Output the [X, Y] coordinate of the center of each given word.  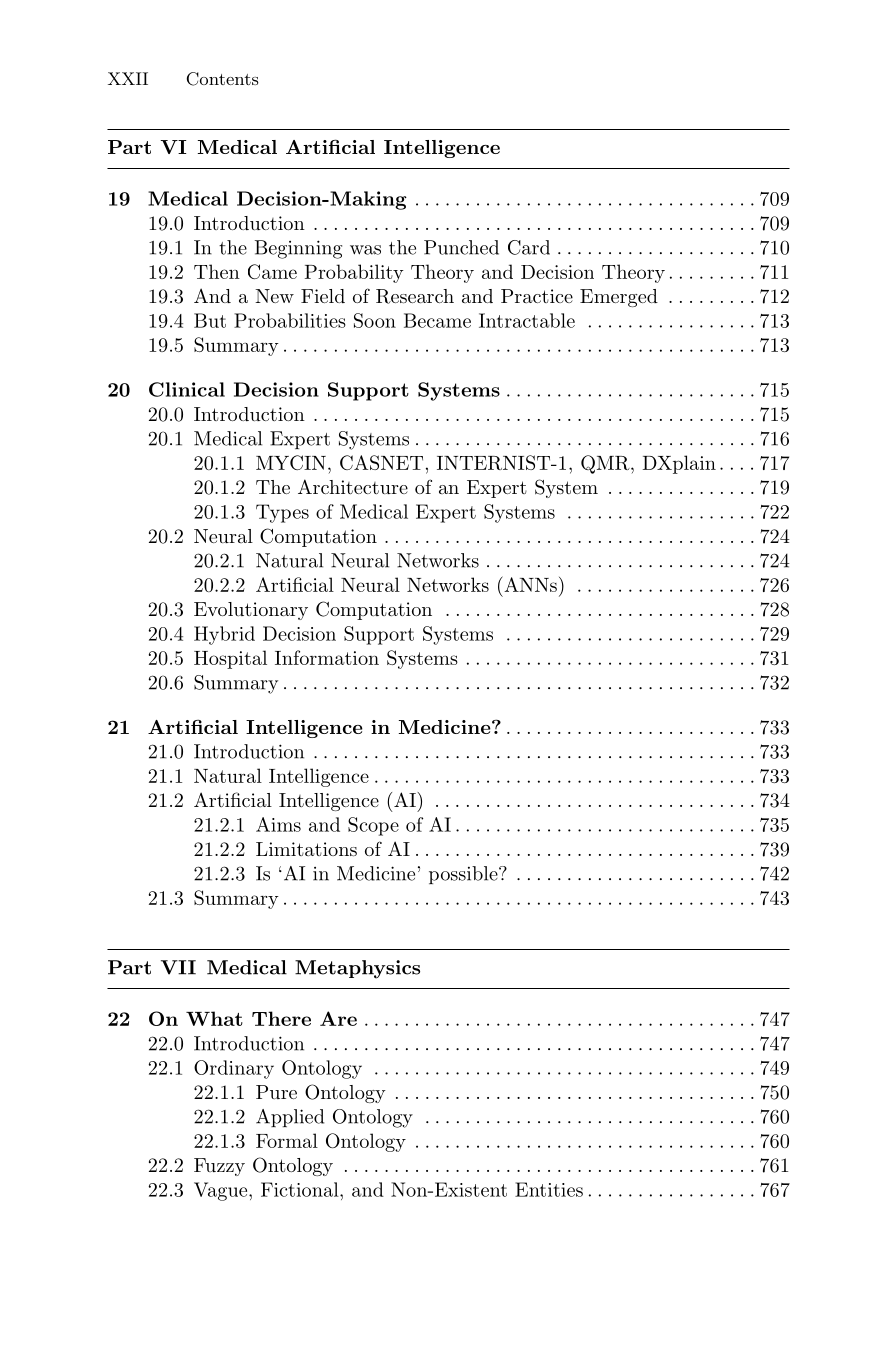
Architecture [353, 486]
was [365, 250]
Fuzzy [219, 1167]
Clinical [187, 389]
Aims [278, 824]
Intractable [527, 320]
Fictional [301, 1189]
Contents [223, 79]
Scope [373, 826]
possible [464, 875]
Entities [549, 1189]
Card [529, 247]
